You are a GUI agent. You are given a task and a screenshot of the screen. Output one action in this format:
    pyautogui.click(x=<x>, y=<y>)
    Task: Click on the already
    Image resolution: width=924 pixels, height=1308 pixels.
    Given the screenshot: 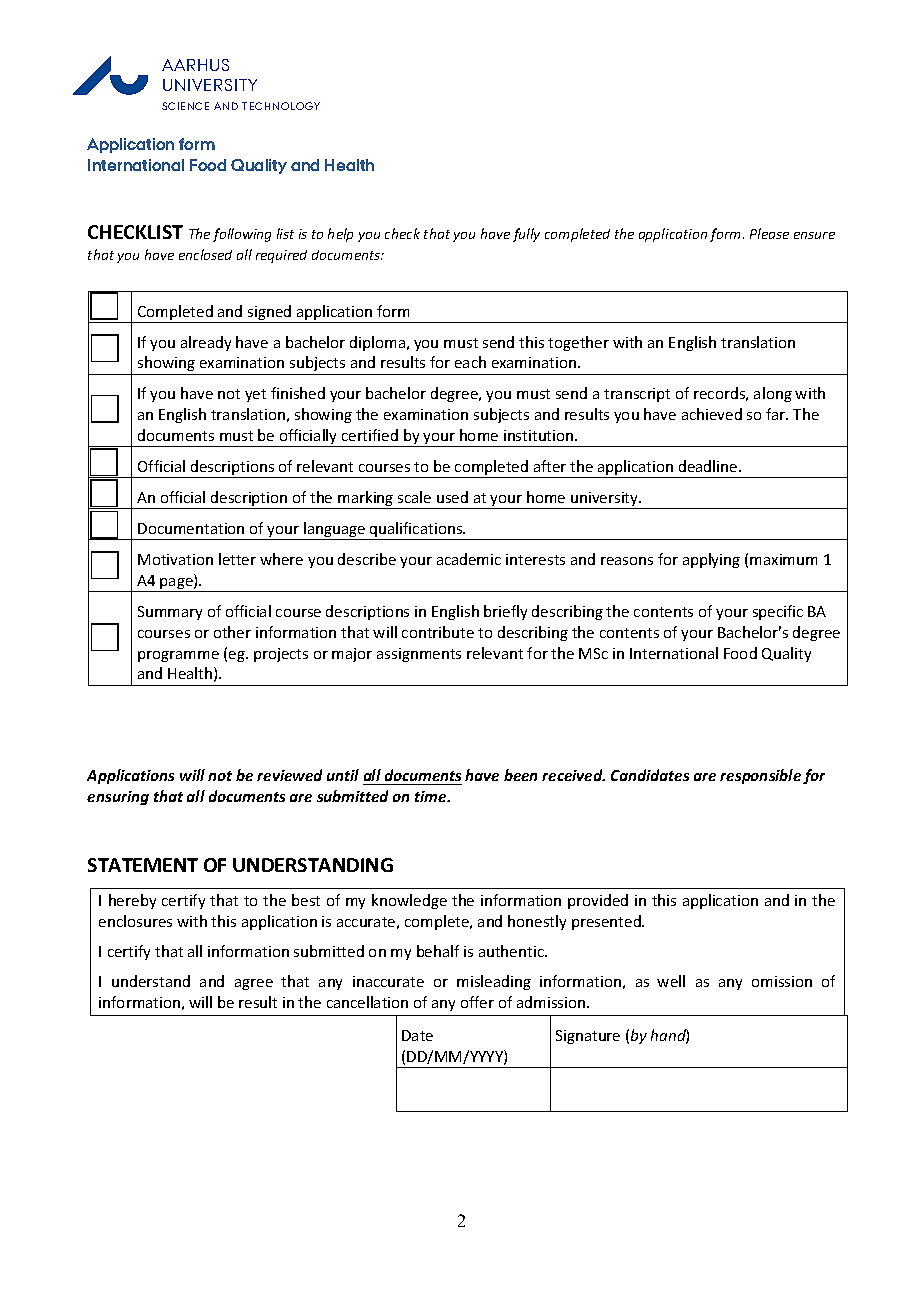 What is the action you would take?
    pyautogui.click(x=206, y=343)
